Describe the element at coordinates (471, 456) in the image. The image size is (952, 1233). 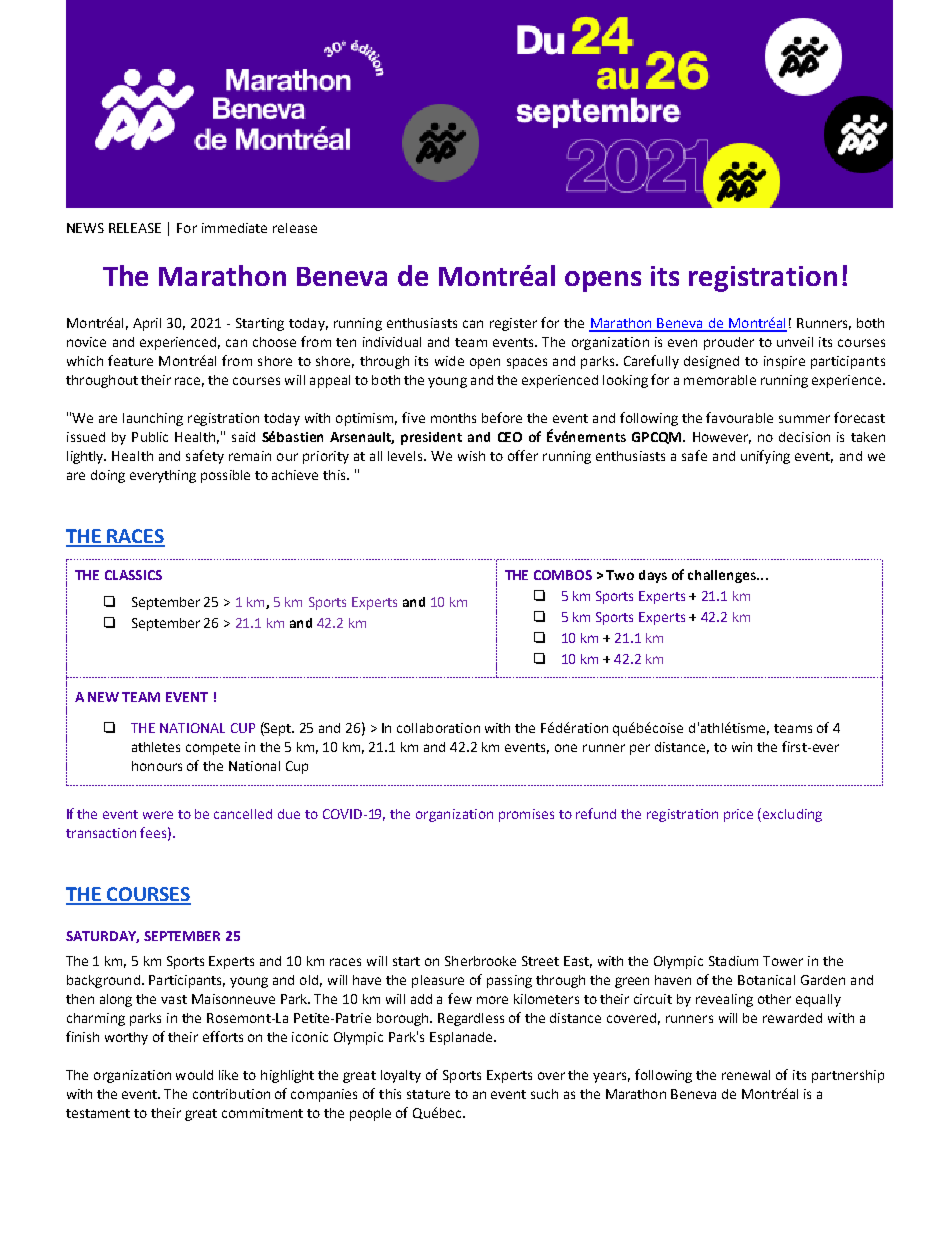
I see `wish` at that location.
